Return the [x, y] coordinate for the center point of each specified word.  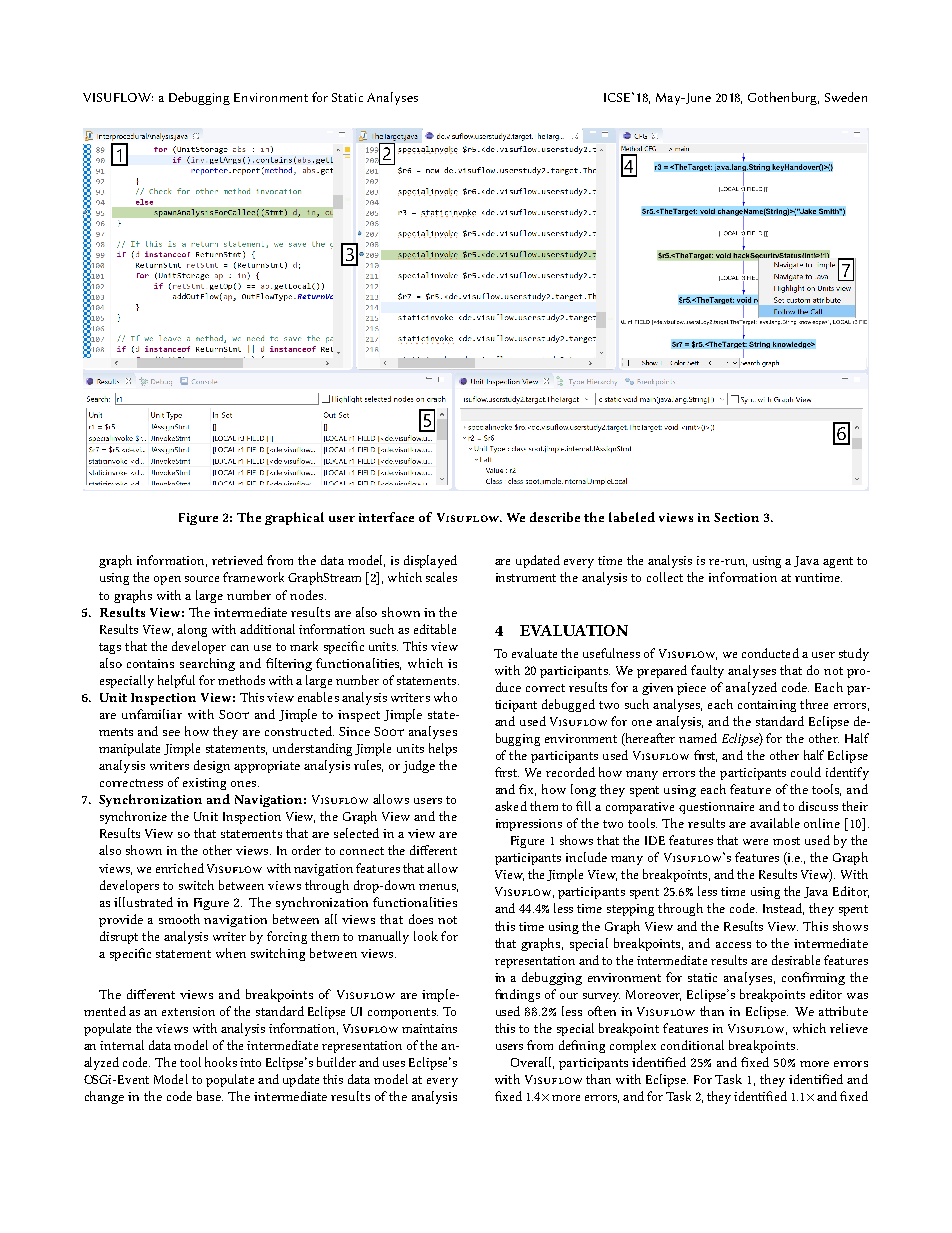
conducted [770, 653]
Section [736, 517]
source [202, 579]
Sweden [846, 97]
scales [441, 577]
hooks [221, 1062]
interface [386, 517]
